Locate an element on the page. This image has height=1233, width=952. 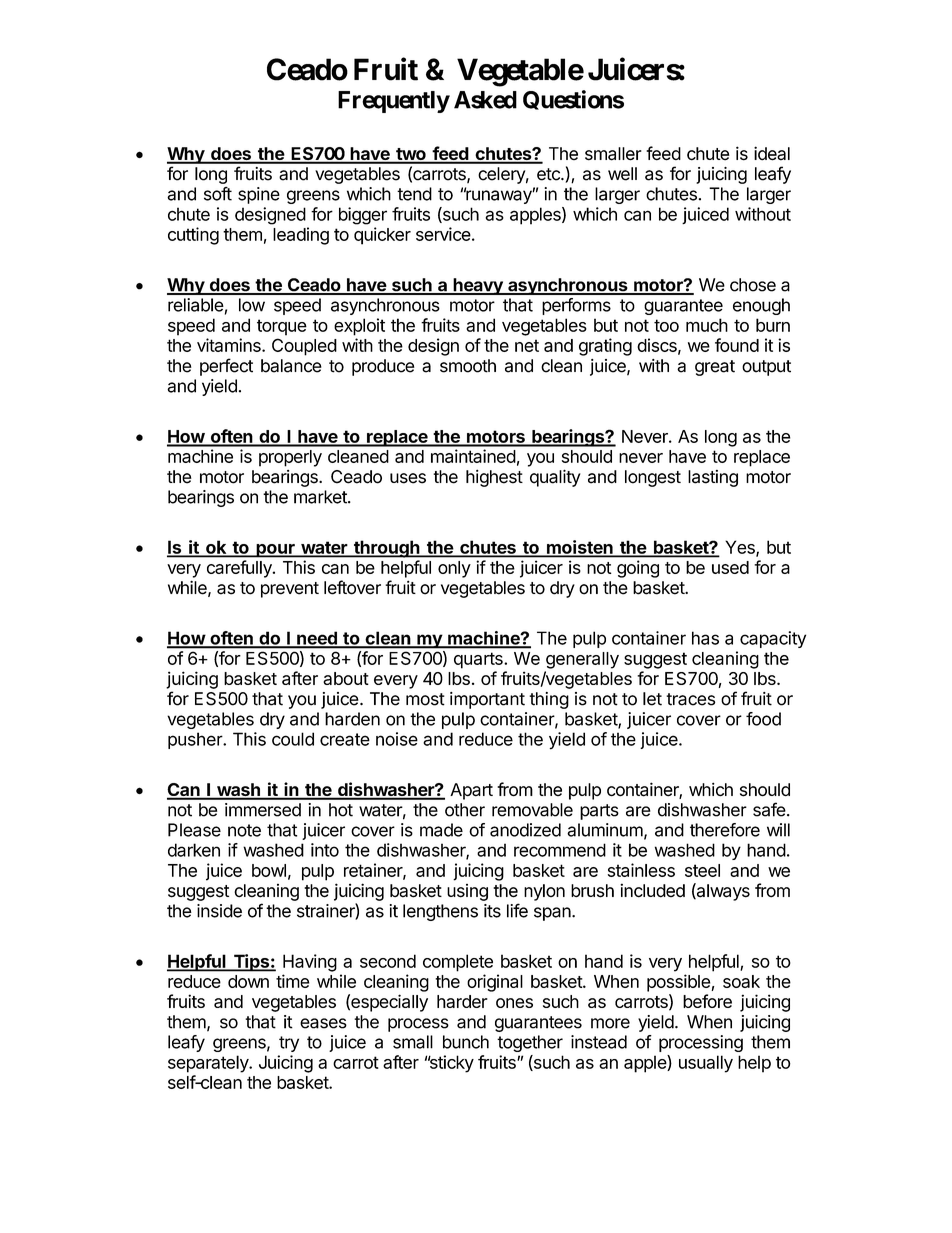
bunch is located at coordinates (466, 1042).
